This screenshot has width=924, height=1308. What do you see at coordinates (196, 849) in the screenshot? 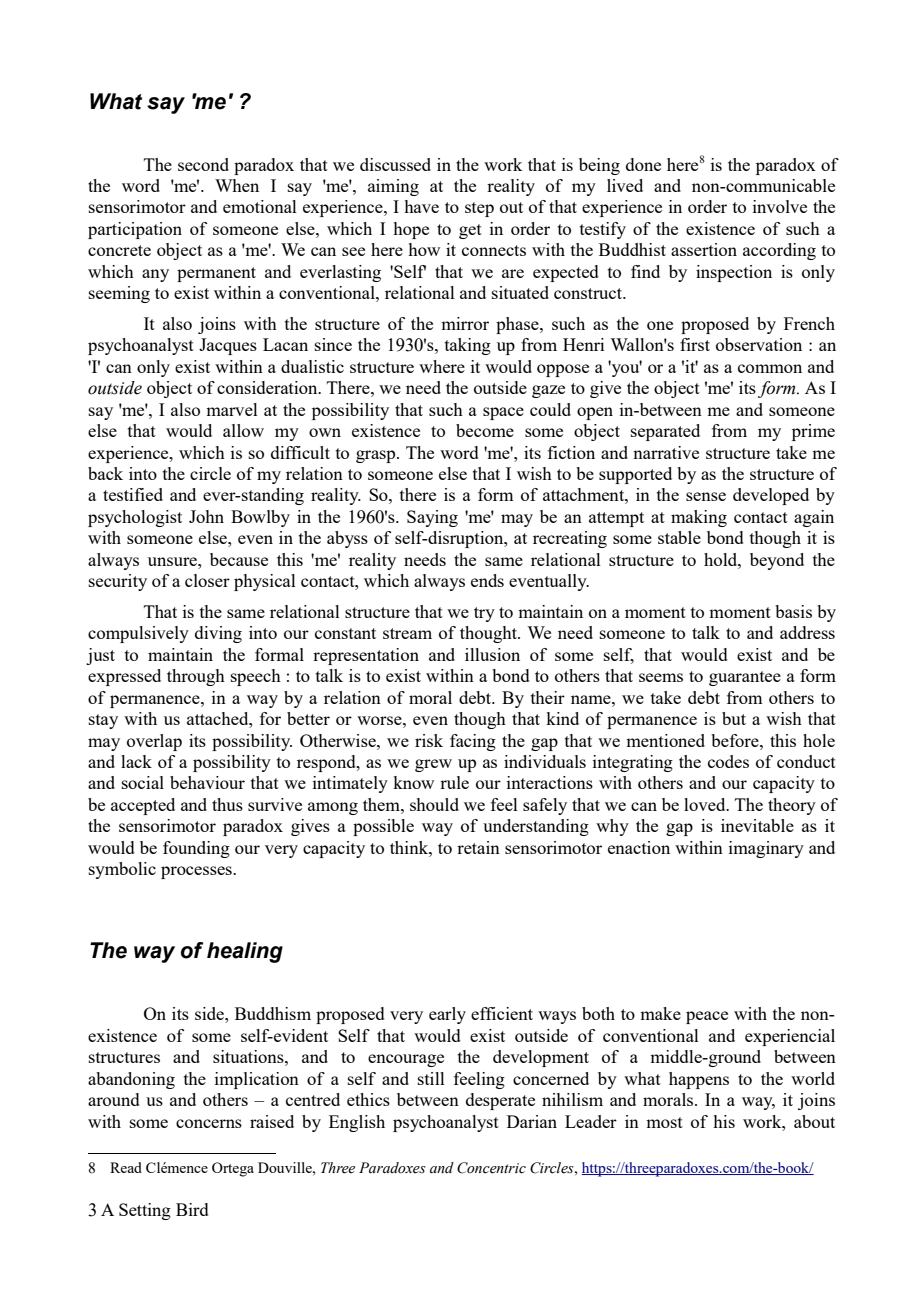
I see `founding` at bounding box center [196, 849].
